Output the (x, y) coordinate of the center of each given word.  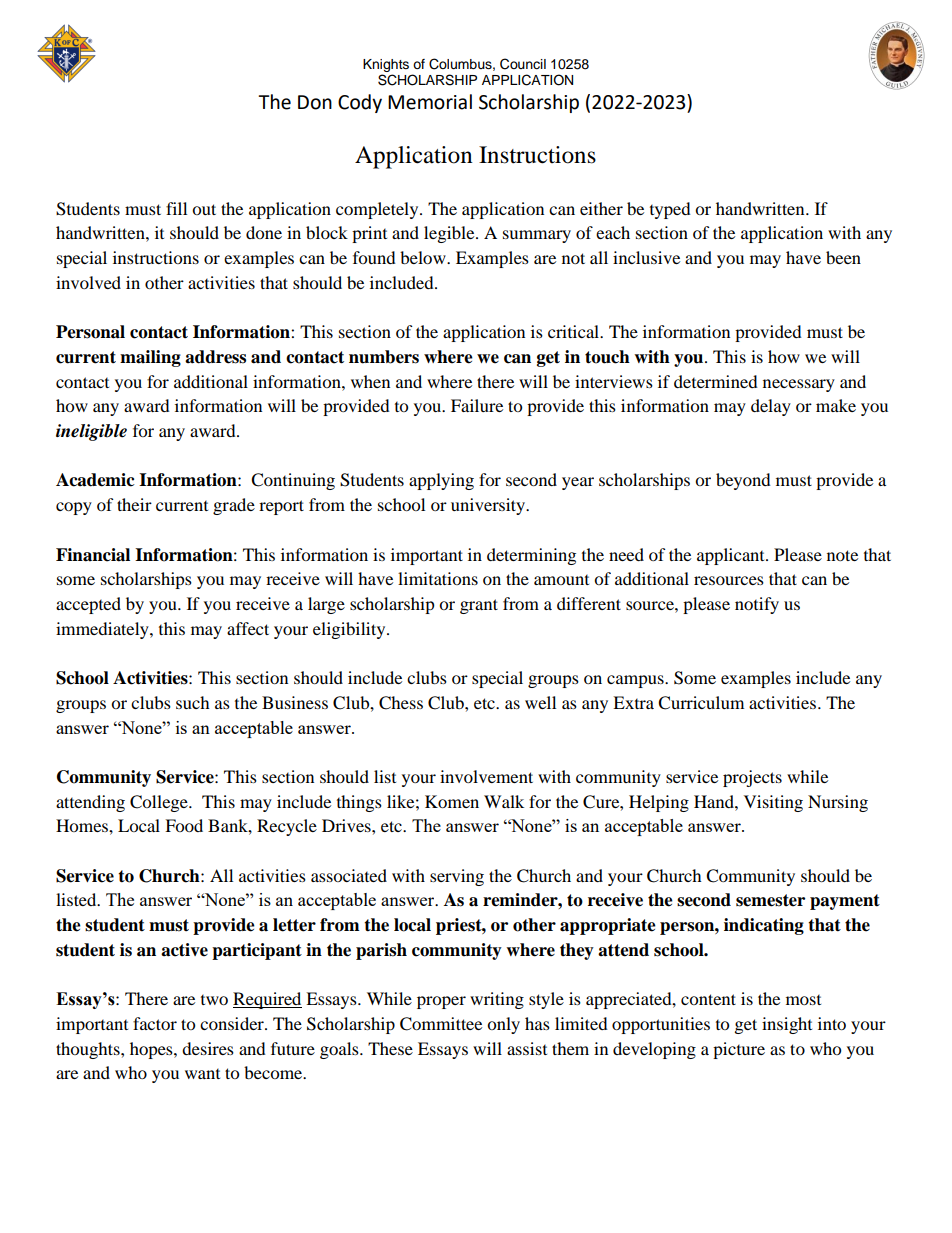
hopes (152, 1050)
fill (176, 208)
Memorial (430, 102)
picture (739, 1050)
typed (670, 210)
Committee (441, 1024)
